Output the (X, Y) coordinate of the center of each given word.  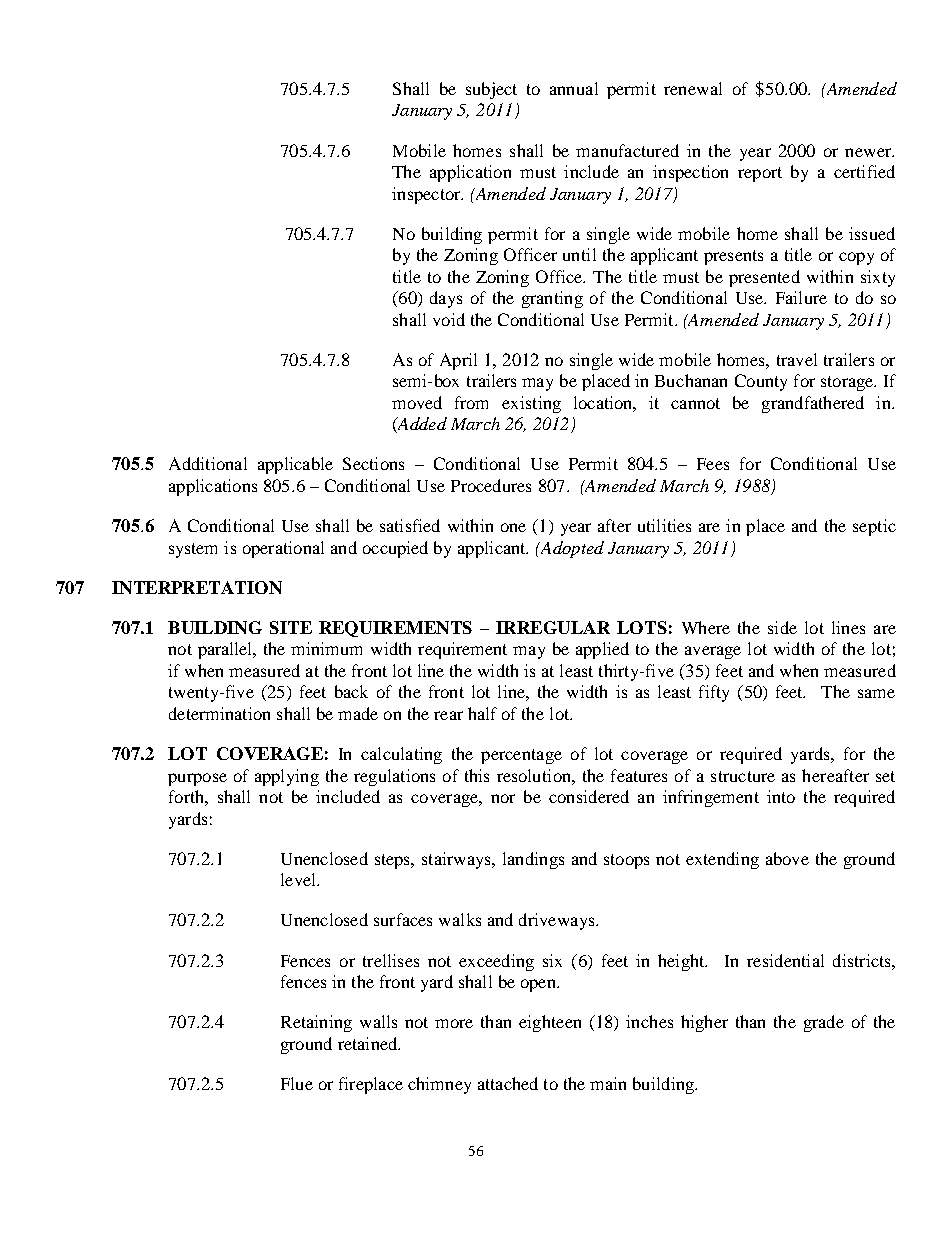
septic (874, 527)
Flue (297, 1083)
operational (283, 549)
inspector (427, 195)
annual (574, 88)
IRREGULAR (553, 627)
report (760, 174)
